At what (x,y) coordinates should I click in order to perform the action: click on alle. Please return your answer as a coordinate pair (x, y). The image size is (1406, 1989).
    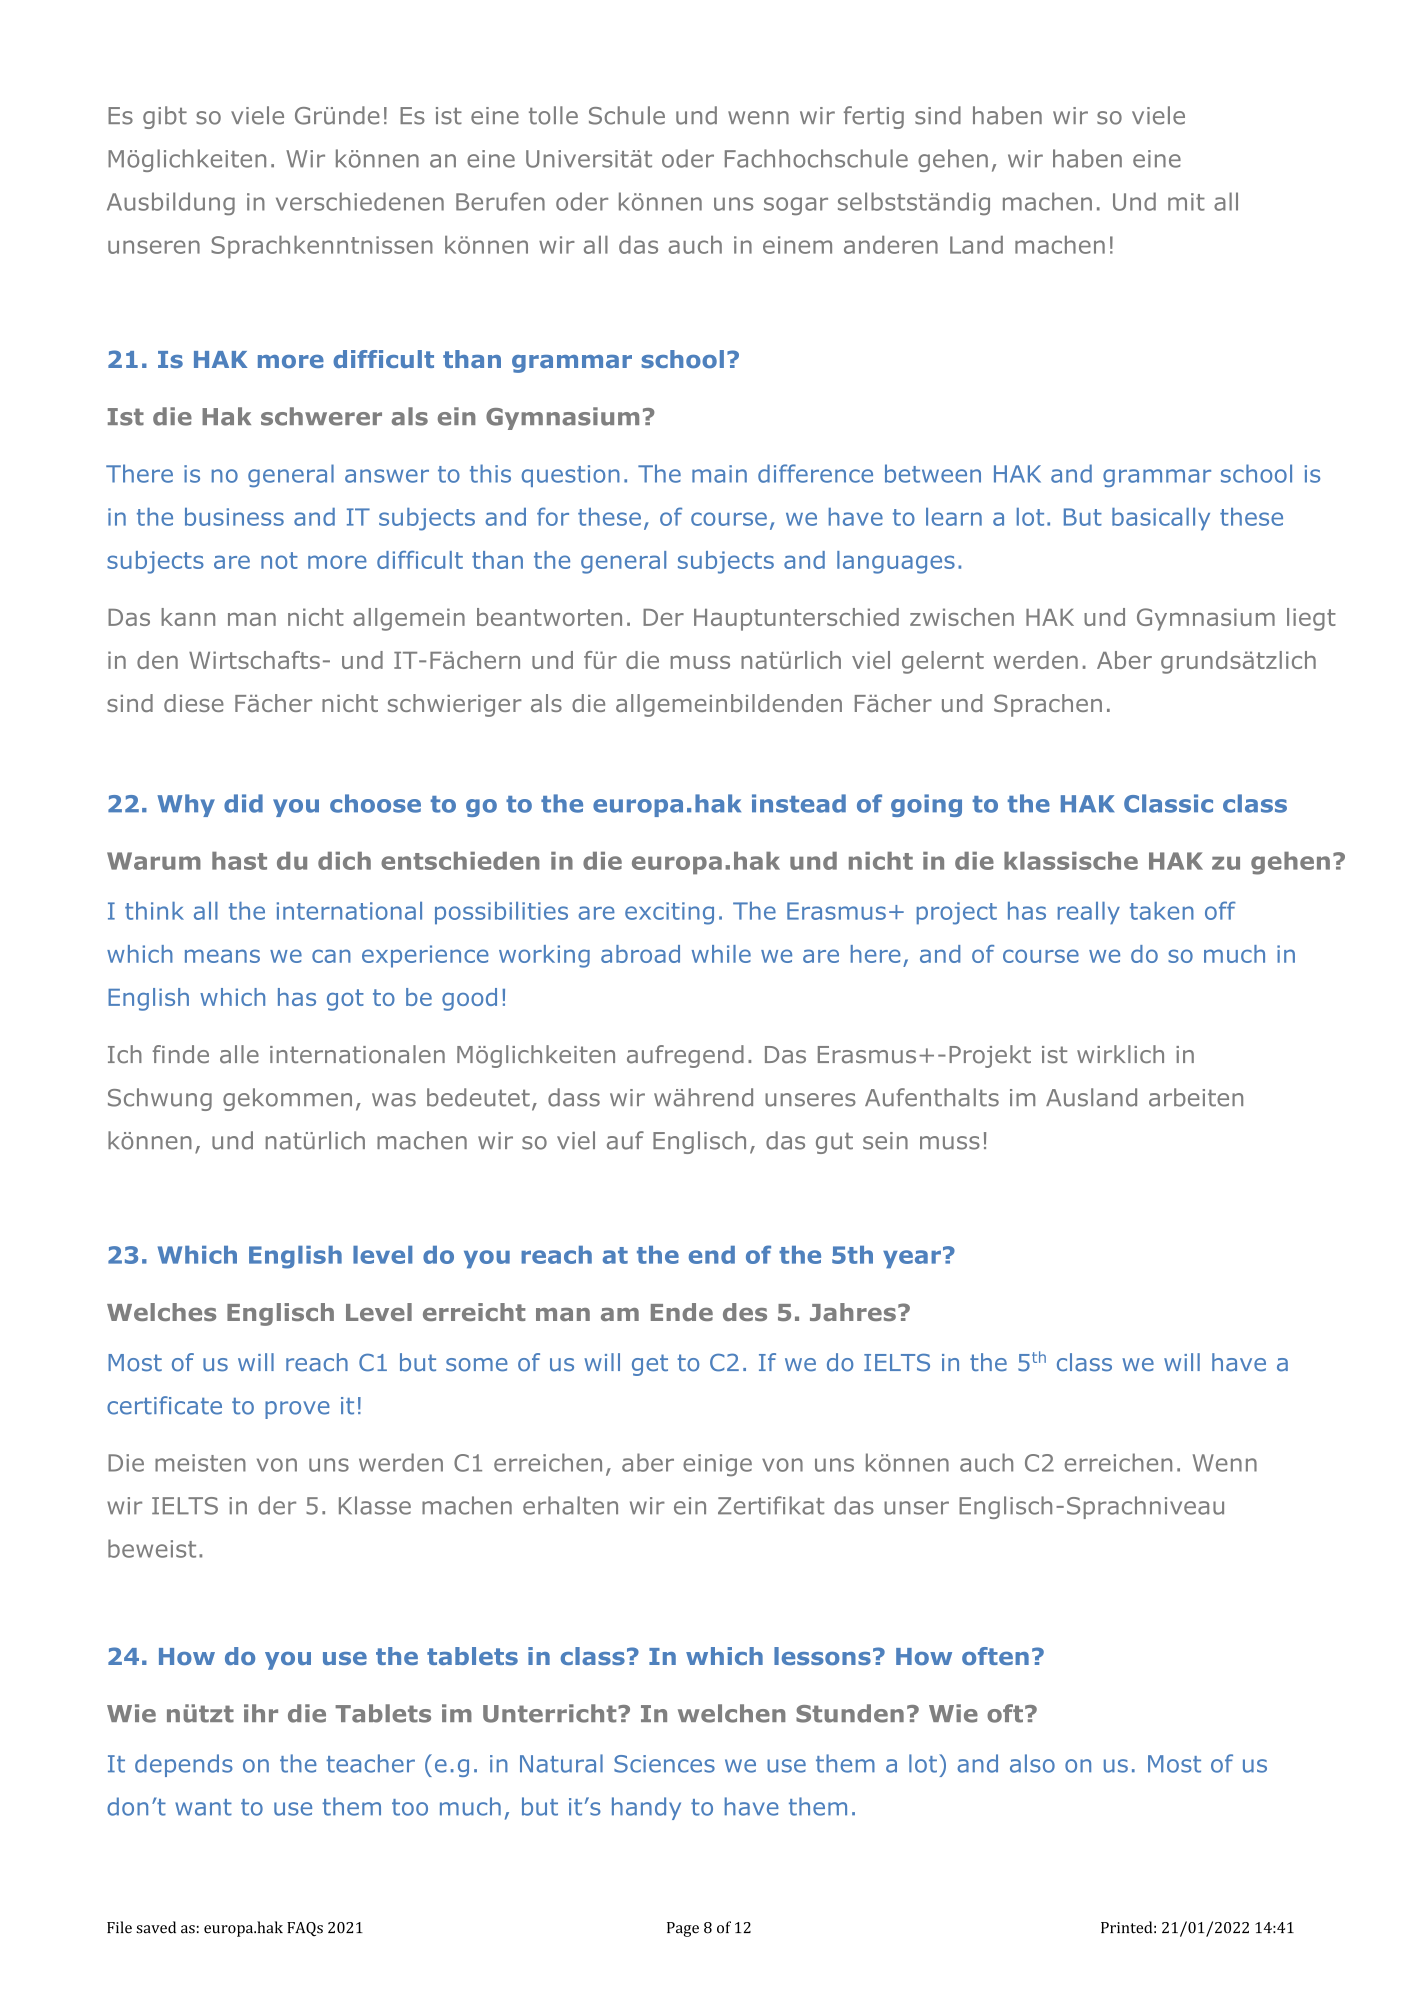
    Looking at the image, I should click on (239, 1054).
